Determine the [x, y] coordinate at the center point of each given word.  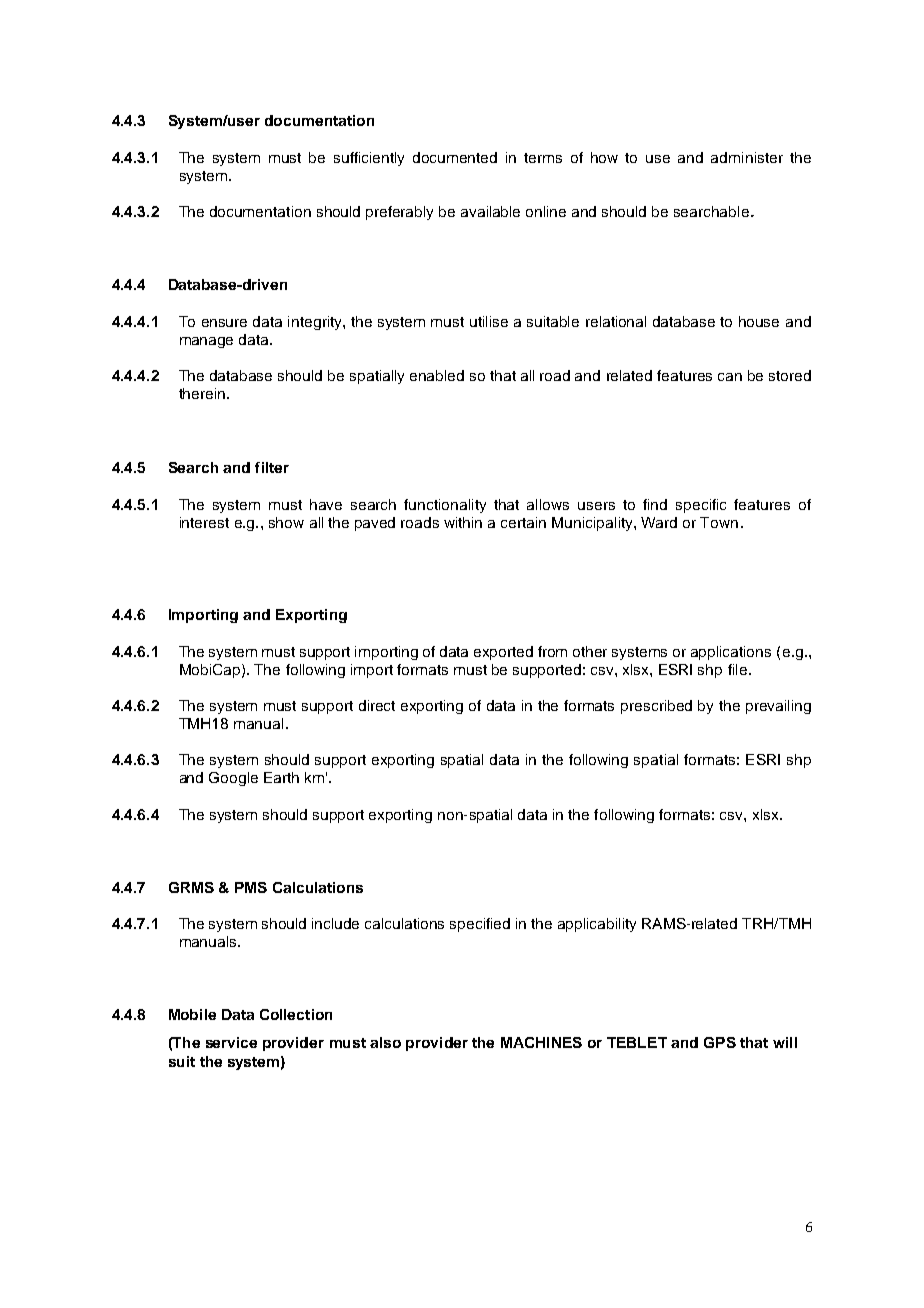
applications [731, 653]
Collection [296, 1014]
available [490, 211]
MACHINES [541, 1042]
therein [203, 393]
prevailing [778, 707]
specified [480, 925]
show [286, 522]
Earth [281, 777]
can [730, 377]
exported [503, 653]
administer [747, 157]
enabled [437, 375]
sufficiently [369, 159]
